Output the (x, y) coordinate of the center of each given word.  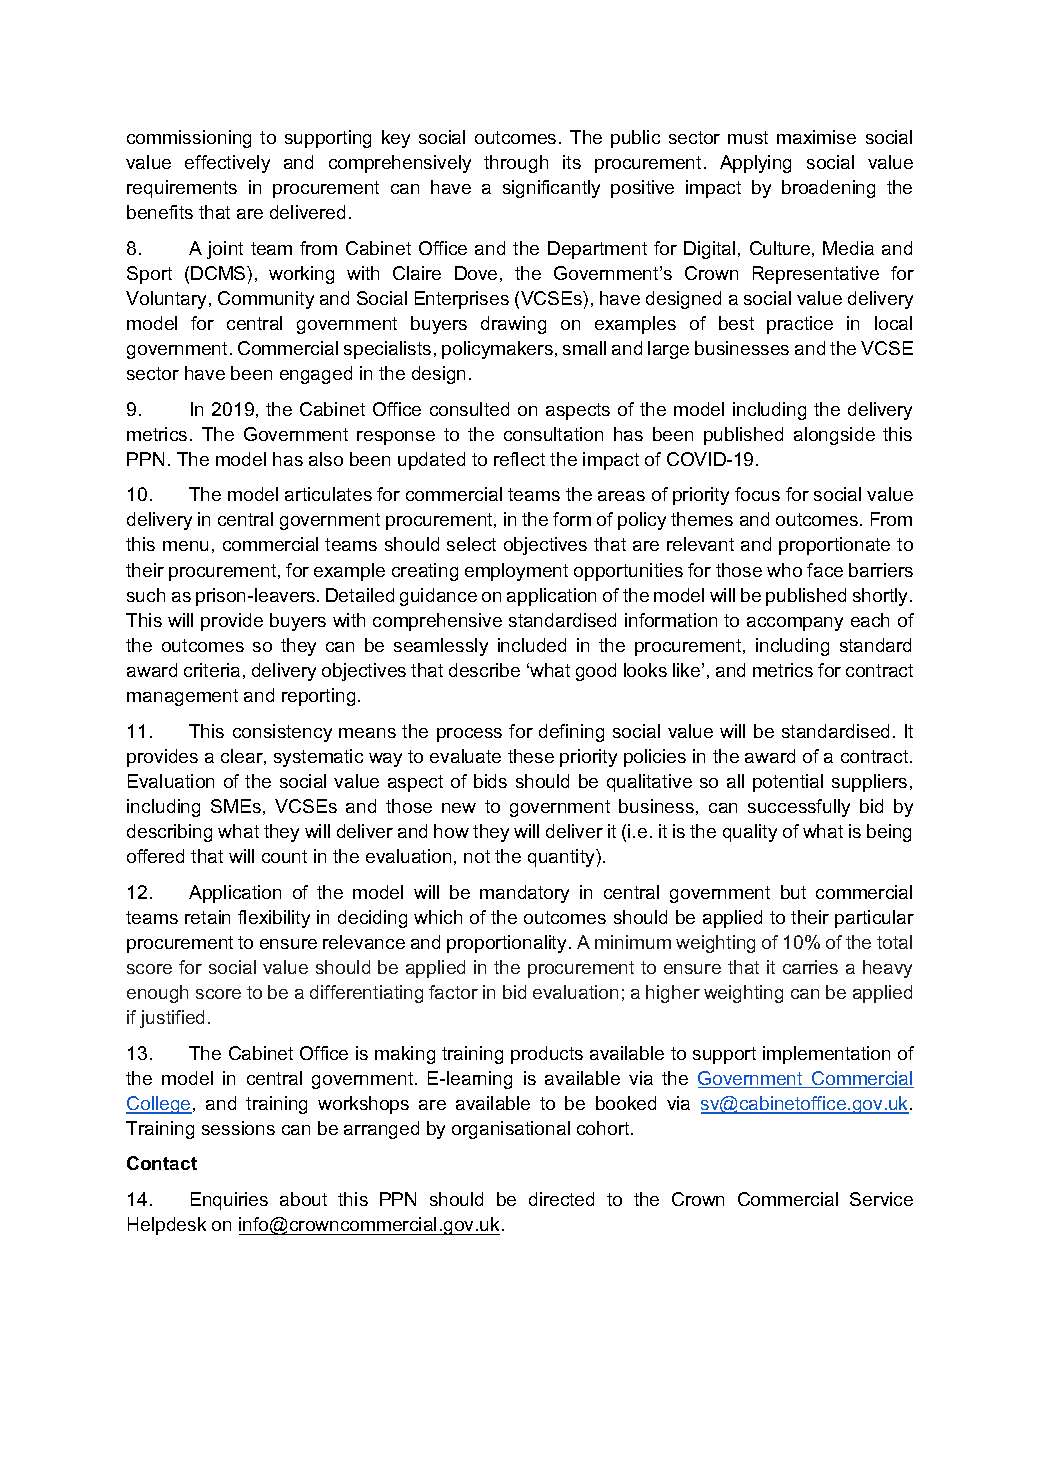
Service (881, 1199)
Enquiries (229, 1201)
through (516, 164)
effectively (227, 164)
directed (561, 1199)
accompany (795, 624)
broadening (828, 189)
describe (484, 670)
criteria (212, 670)
